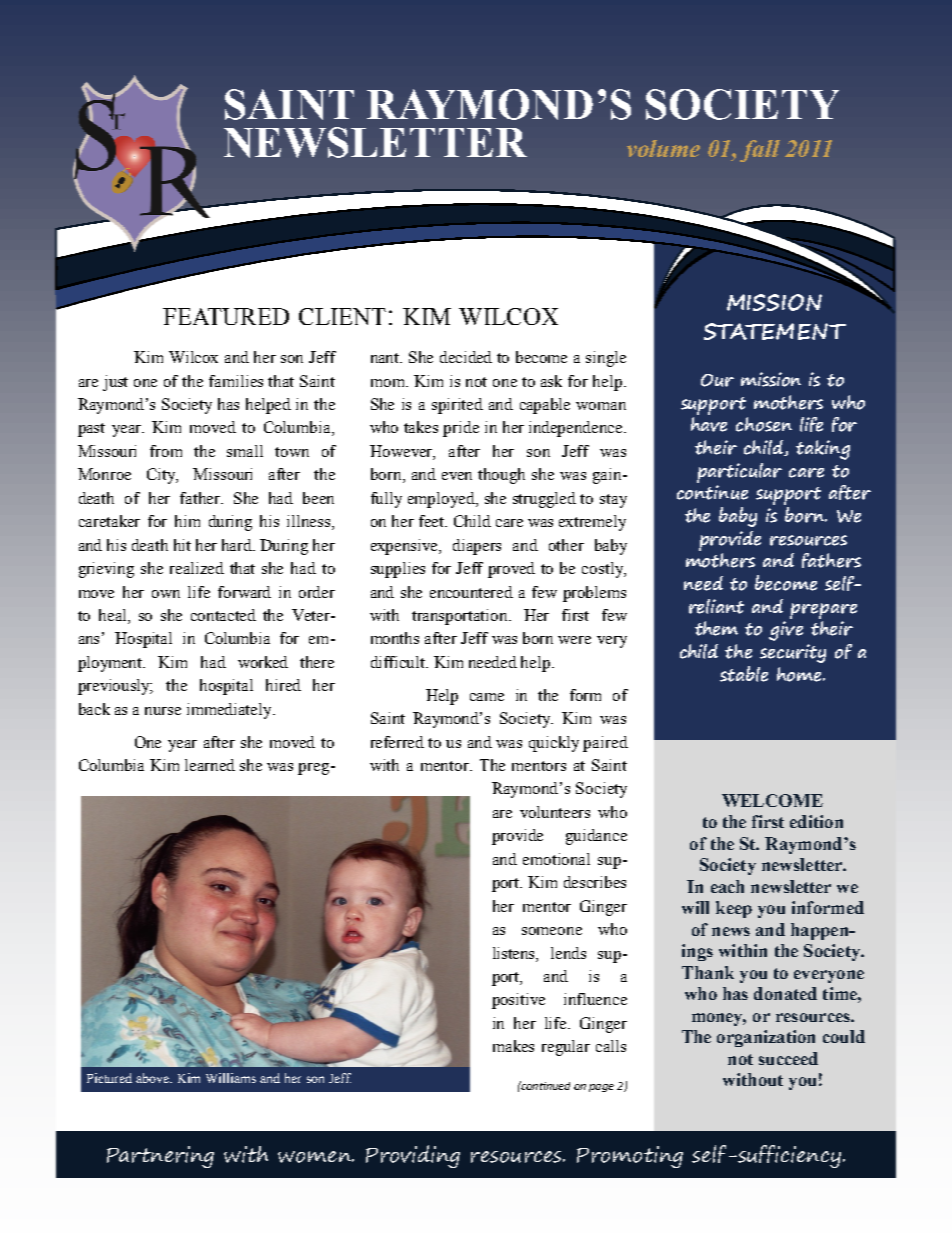 The height and width of the image is (1233, 952). What do you see at coordinates (739, 473) in the image?
I see `particular` at bounding box center [739, 473].
